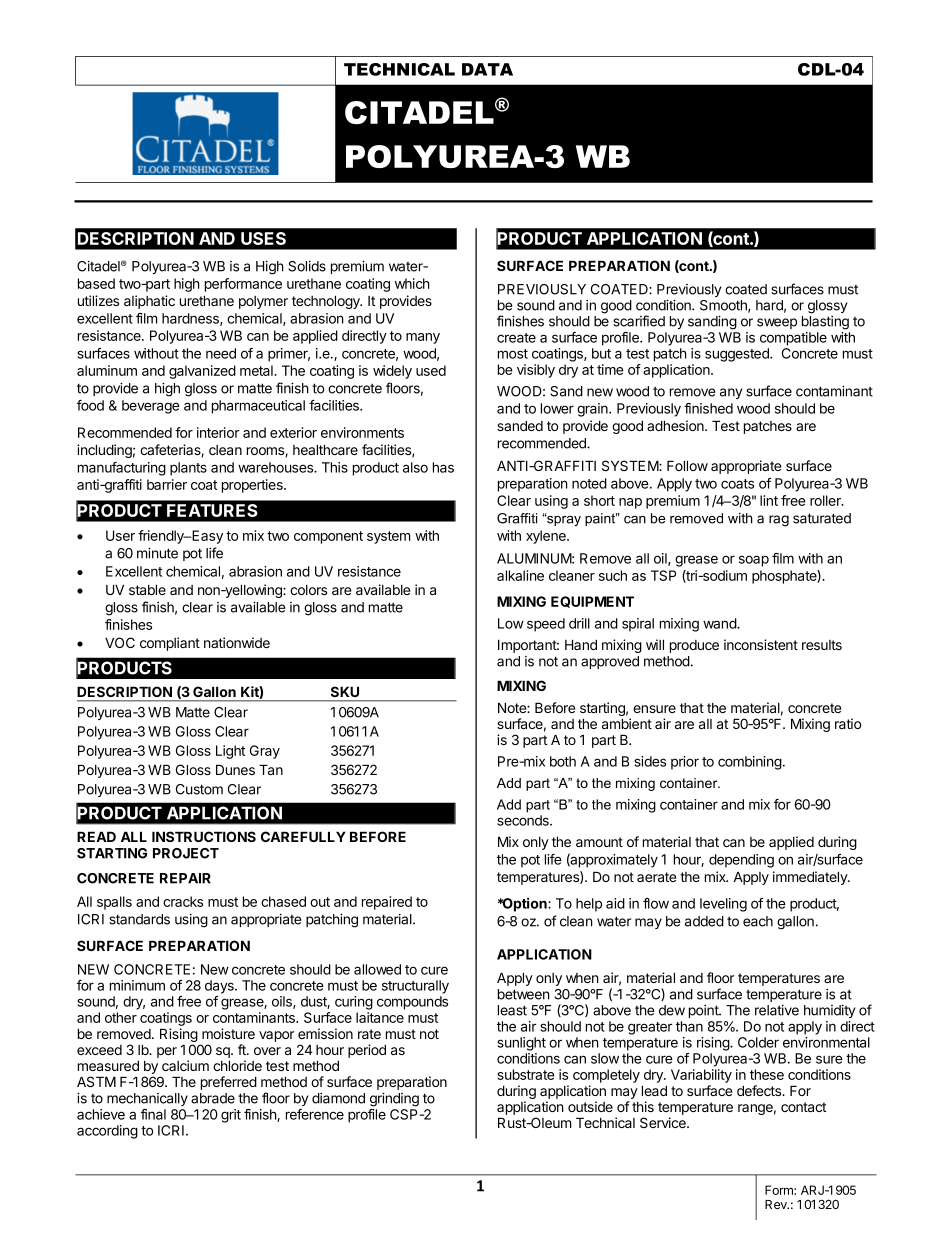 The image size is (952, 1233). I want to click on wand, so click(720, 623).
